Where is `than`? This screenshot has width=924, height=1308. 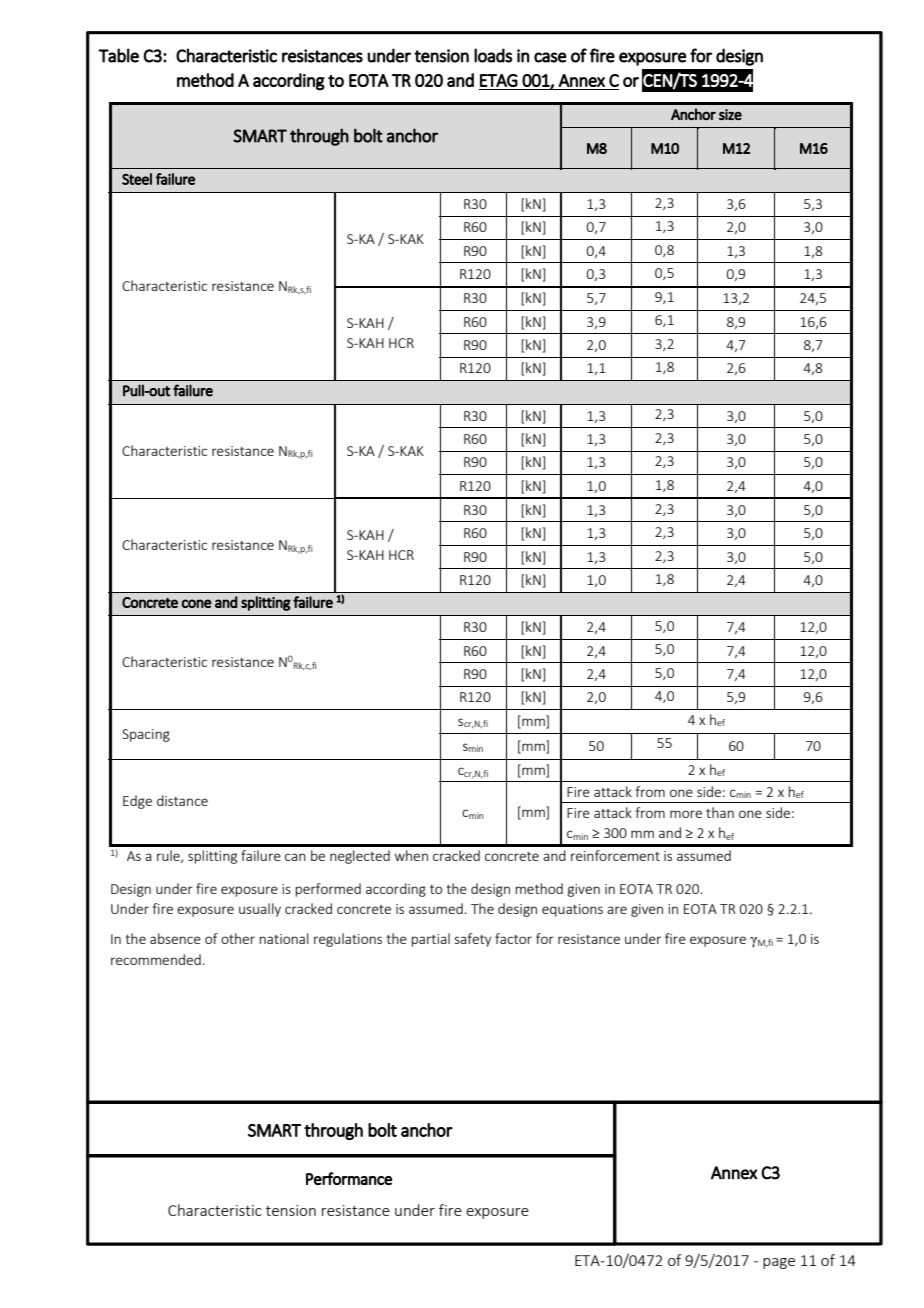 than is located at coordinates (720, 812).
